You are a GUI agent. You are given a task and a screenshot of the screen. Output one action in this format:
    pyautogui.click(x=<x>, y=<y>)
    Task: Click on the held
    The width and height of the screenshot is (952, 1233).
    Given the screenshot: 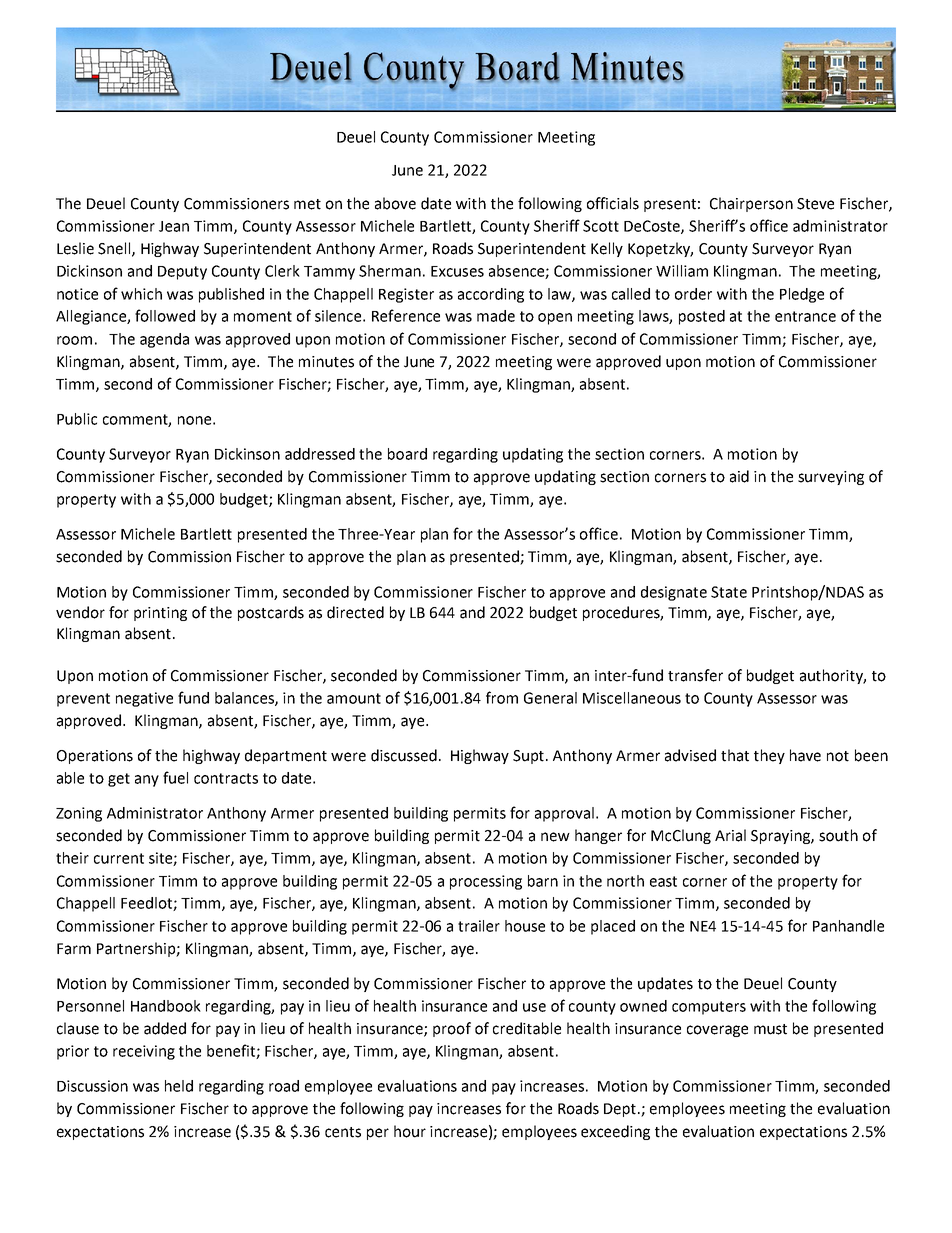 What is the action you would take?
    pyautogui.click(x=179, y=1086)
